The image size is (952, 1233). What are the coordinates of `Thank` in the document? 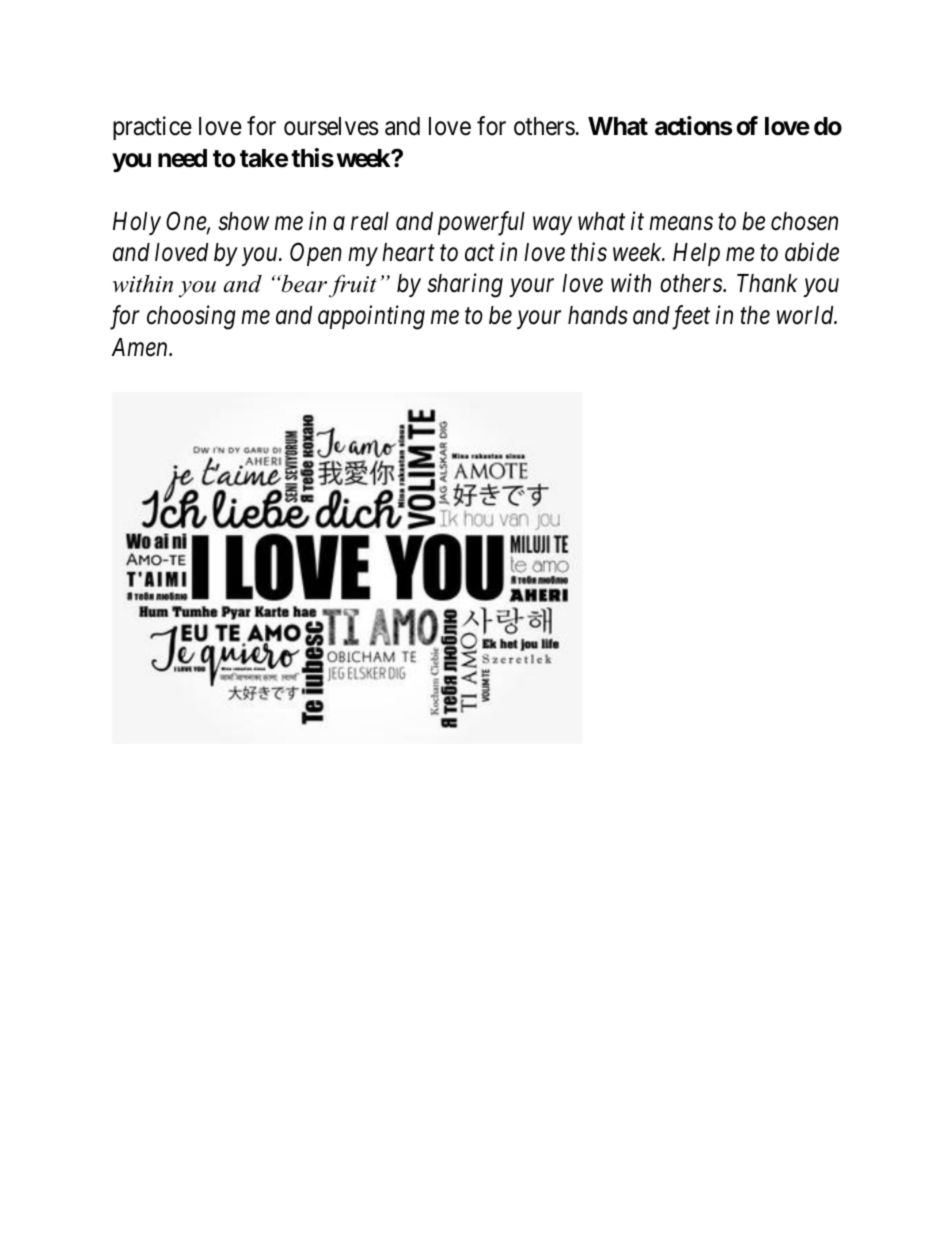 It's located at (767, 283).
